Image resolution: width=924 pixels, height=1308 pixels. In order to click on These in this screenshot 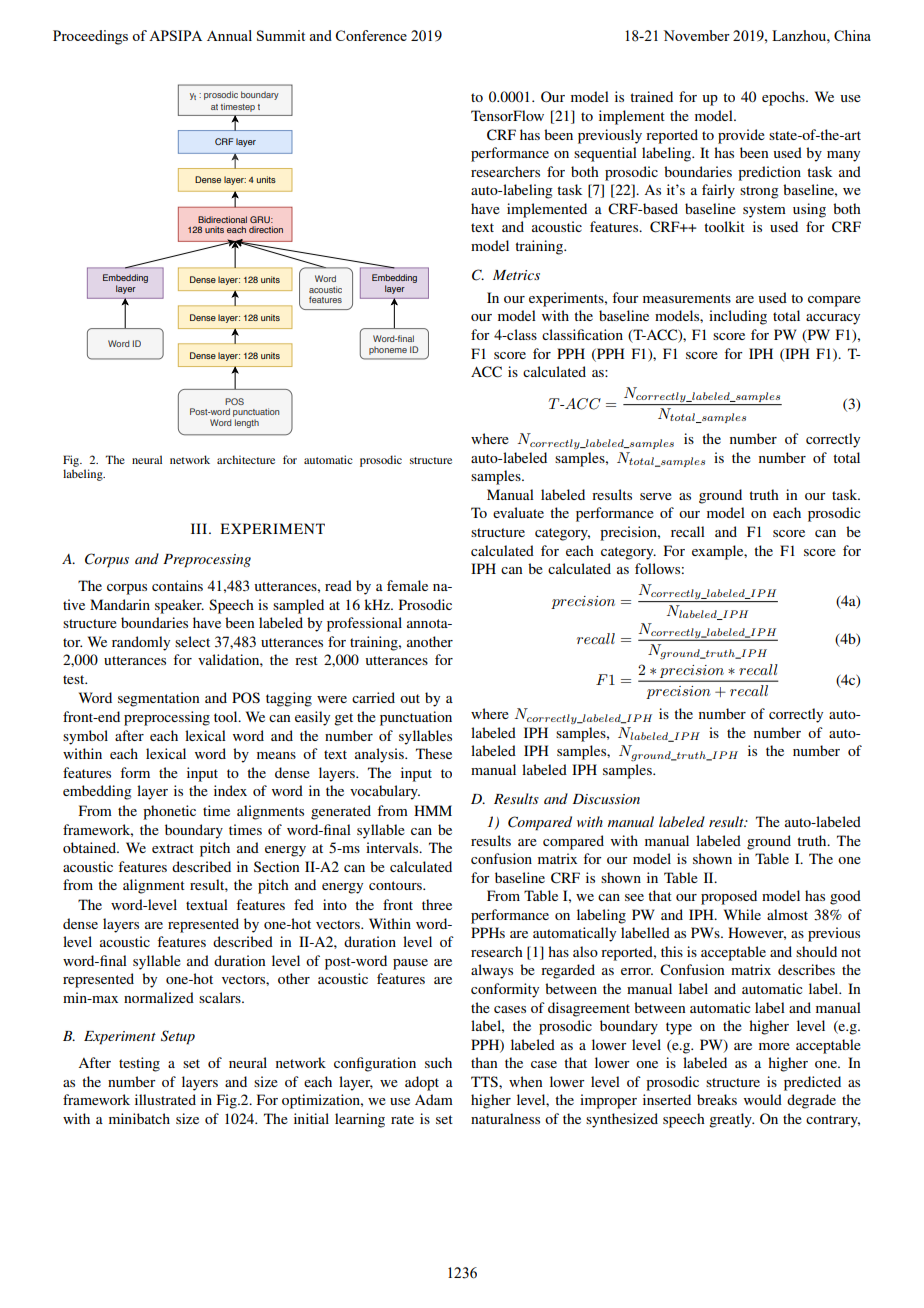, I will do `click(434, 753)`.
